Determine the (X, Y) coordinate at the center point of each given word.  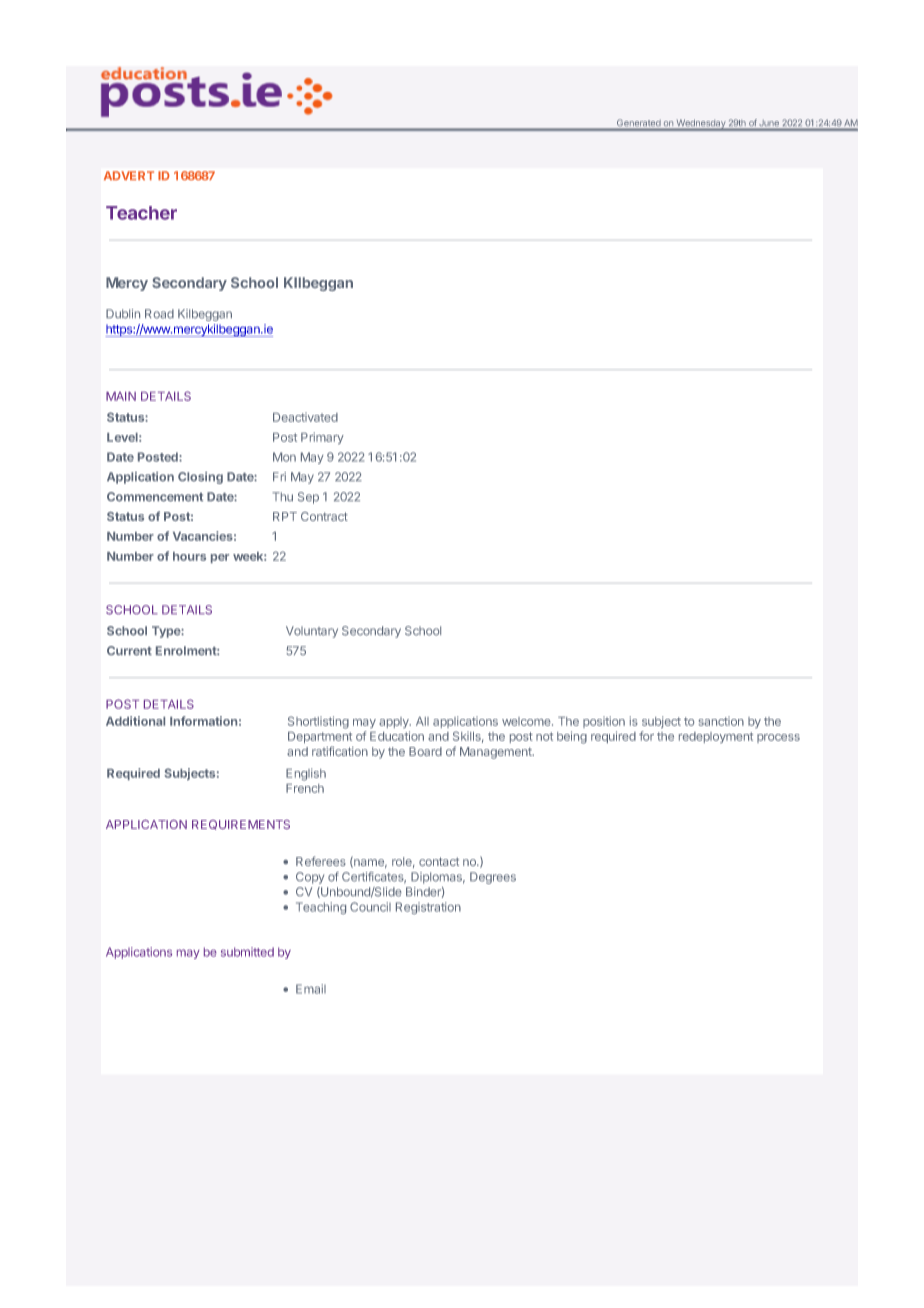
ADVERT (129, 175)
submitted (247, 952)
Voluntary (312, 632)
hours (189, 556)
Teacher (141, 213)
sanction (721, 721)
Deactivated (305, 417)
